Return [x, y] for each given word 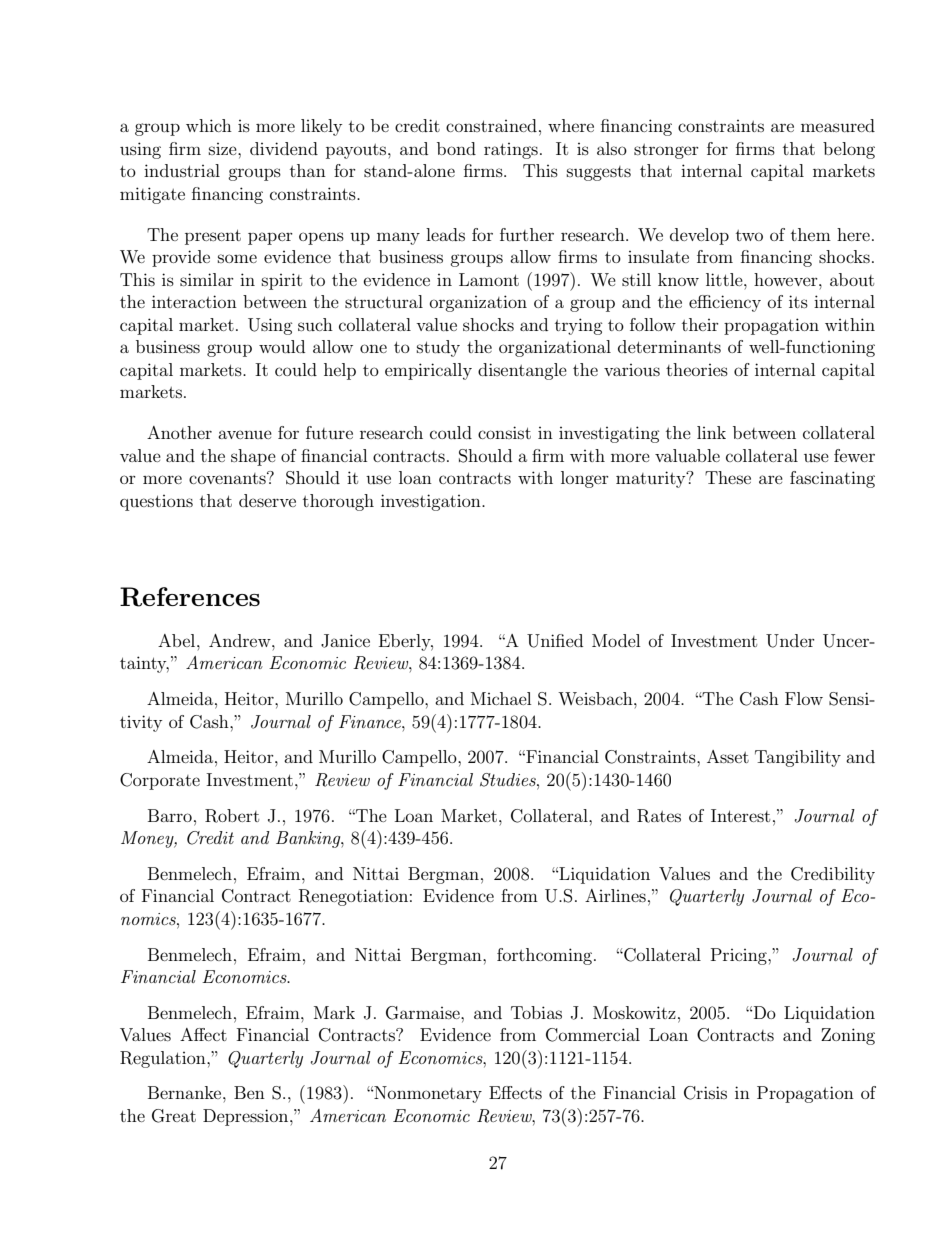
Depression [247, 1117]
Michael [501, 698]
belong [849, 150]
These [728, 477]
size [224, 149]
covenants [228, 478]
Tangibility [798, 758]
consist [504, 432]
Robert [232, 816]
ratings [511, 151]
